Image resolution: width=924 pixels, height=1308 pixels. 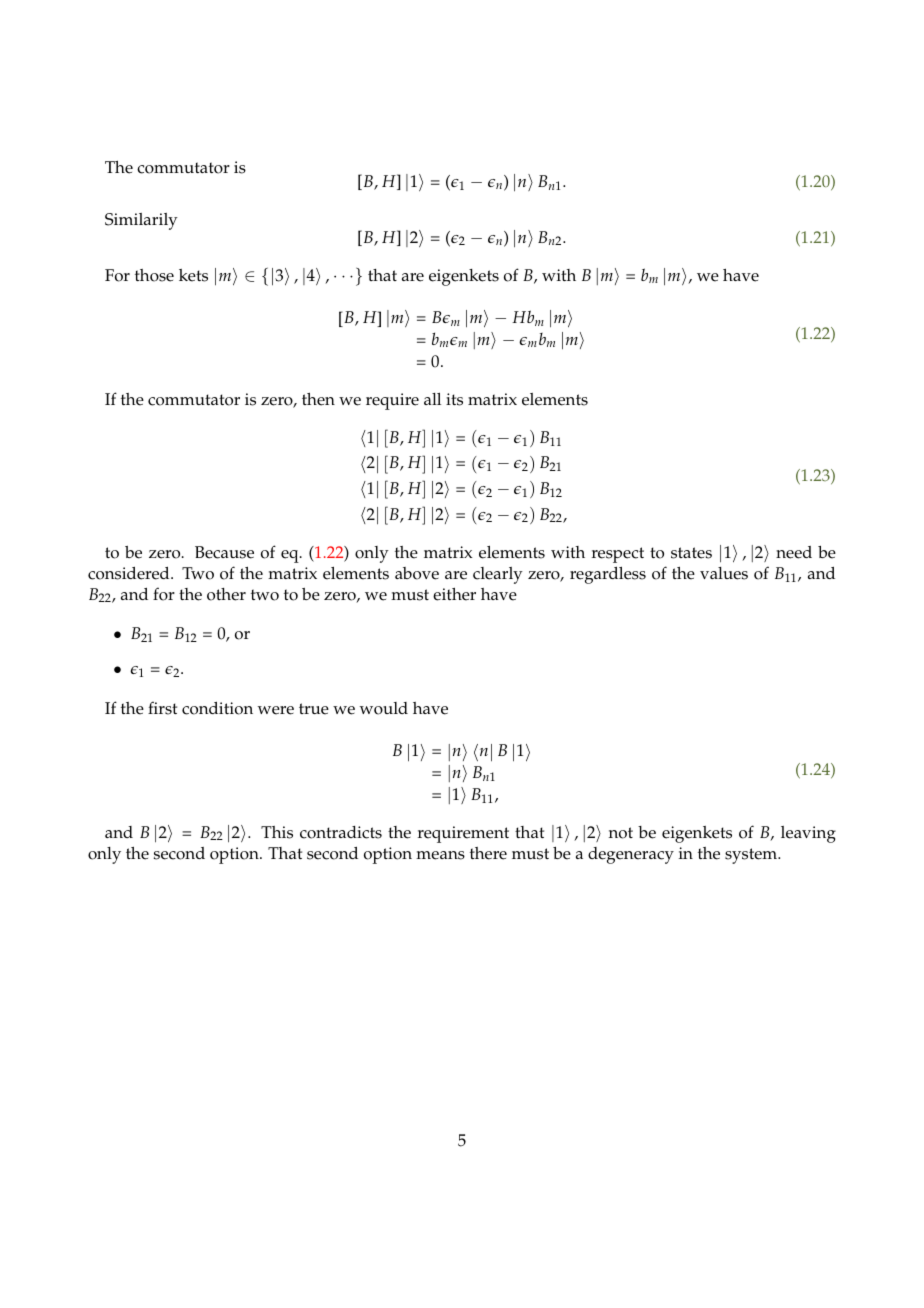 What do you see at coordinates (454, 399) in the screenshot?
I see `its` at bounding box center [454, 399].
